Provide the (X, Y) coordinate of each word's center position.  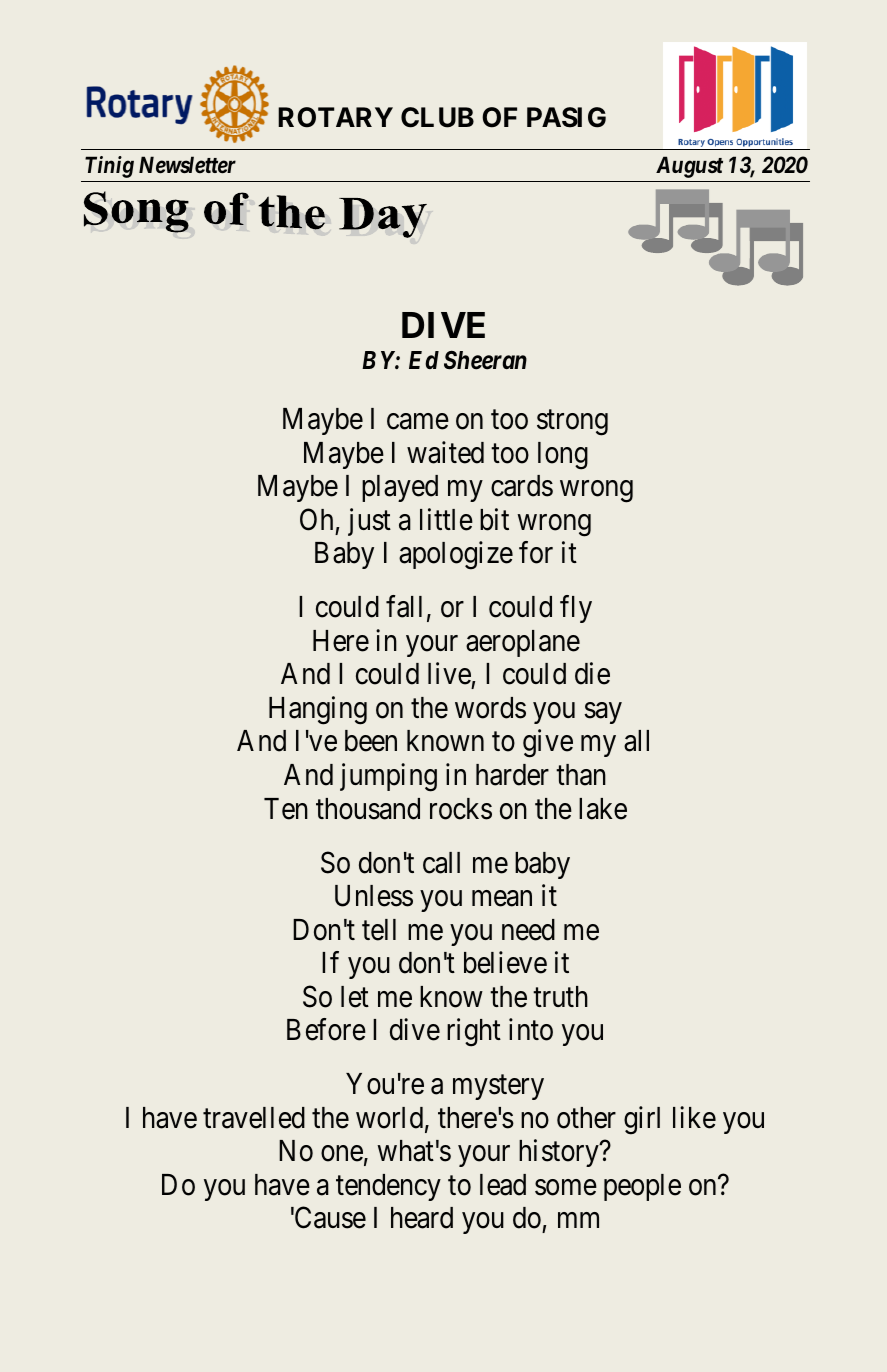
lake (603, 809)
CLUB (437, 117)
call (441, 863)
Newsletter (187, 165)
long (563, 456)
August (689, 167)
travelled (254, 1118)
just (369, 522)
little (446, 519)
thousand (368, 809)
